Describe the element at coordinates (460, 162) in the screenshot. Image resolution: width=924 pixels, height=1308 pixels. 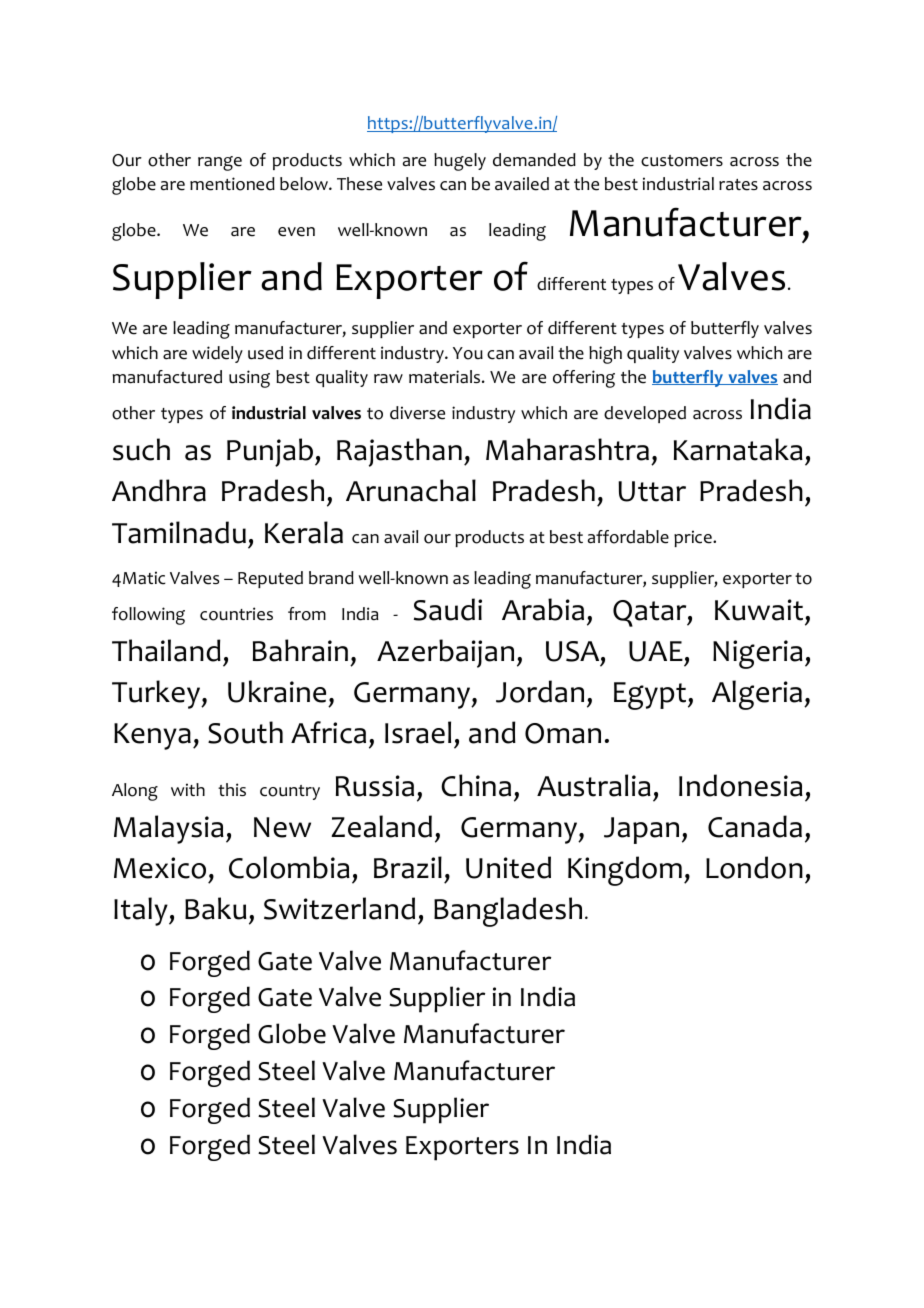
I see `hugely` at that location.
